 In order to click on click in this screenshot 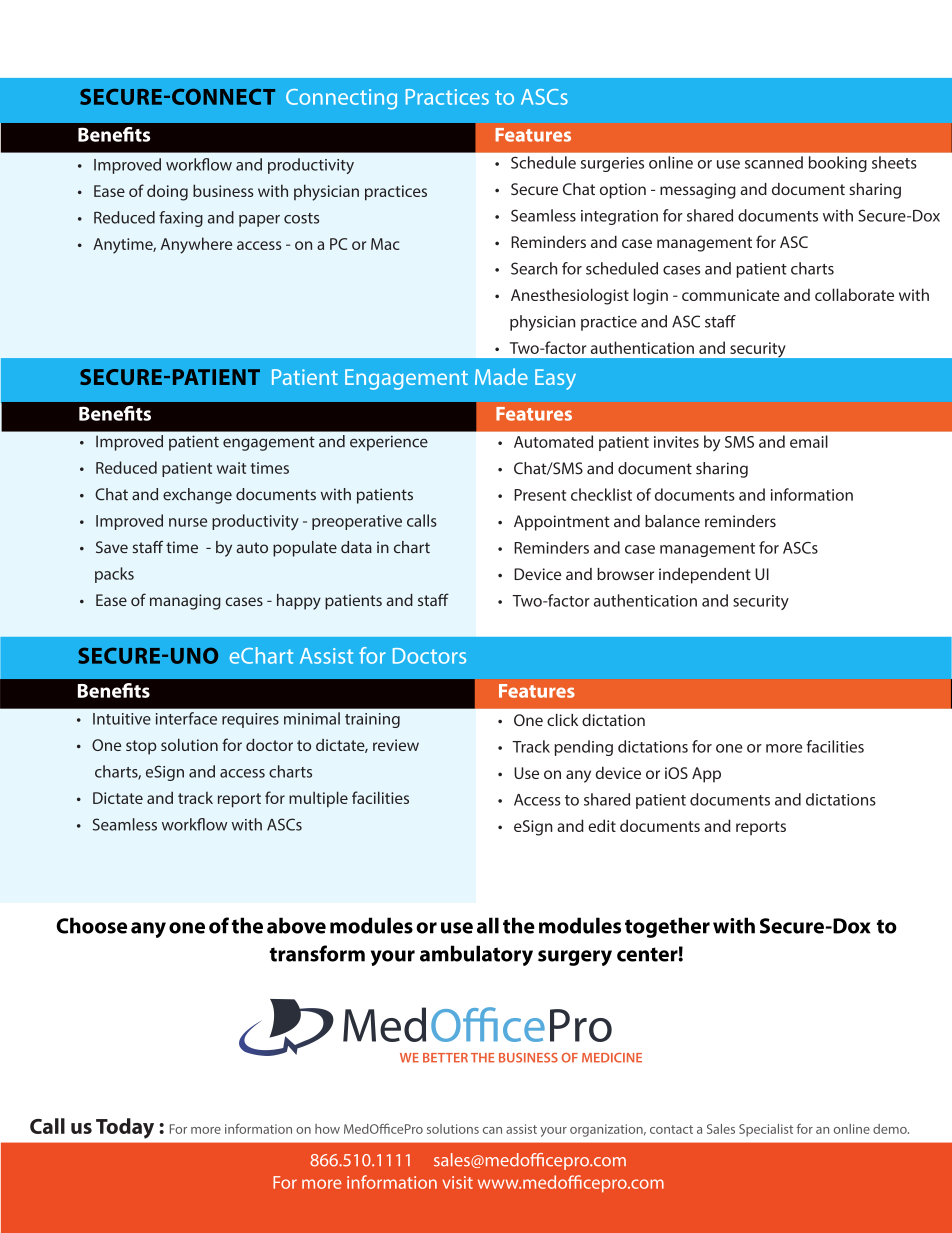, I will do `click(562, 720)`.
